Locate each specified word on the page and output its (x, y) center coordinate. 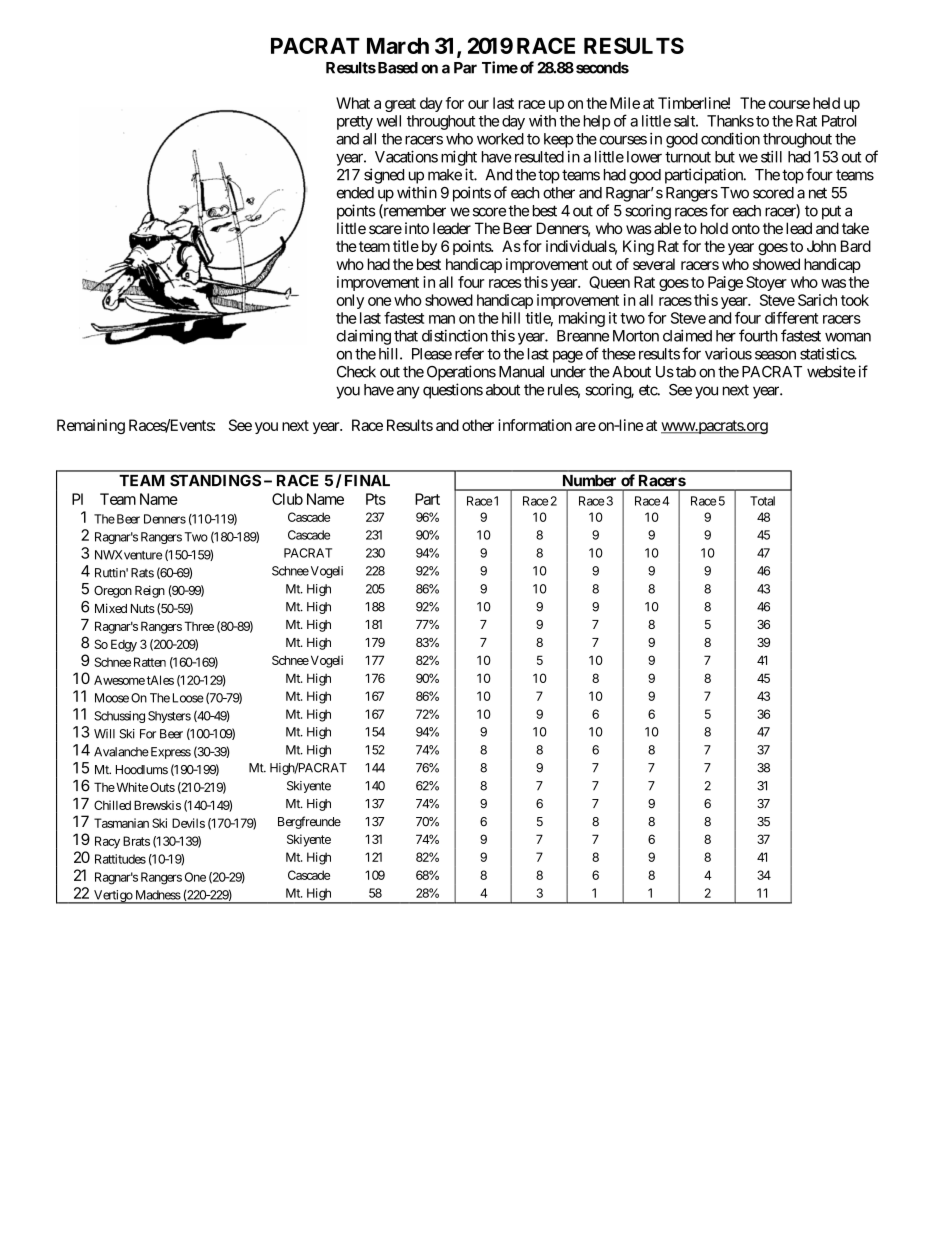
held (826, 103)
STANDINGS (215, 480)
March (398, 46)
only (350, 301)
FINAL (367, 480)
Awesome (119, 680)
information (535, 425)
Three (199, 626)
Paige (725, 283)
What (353, 103)
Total (762, 501)
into (417, 228)
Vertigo (113, 897)
